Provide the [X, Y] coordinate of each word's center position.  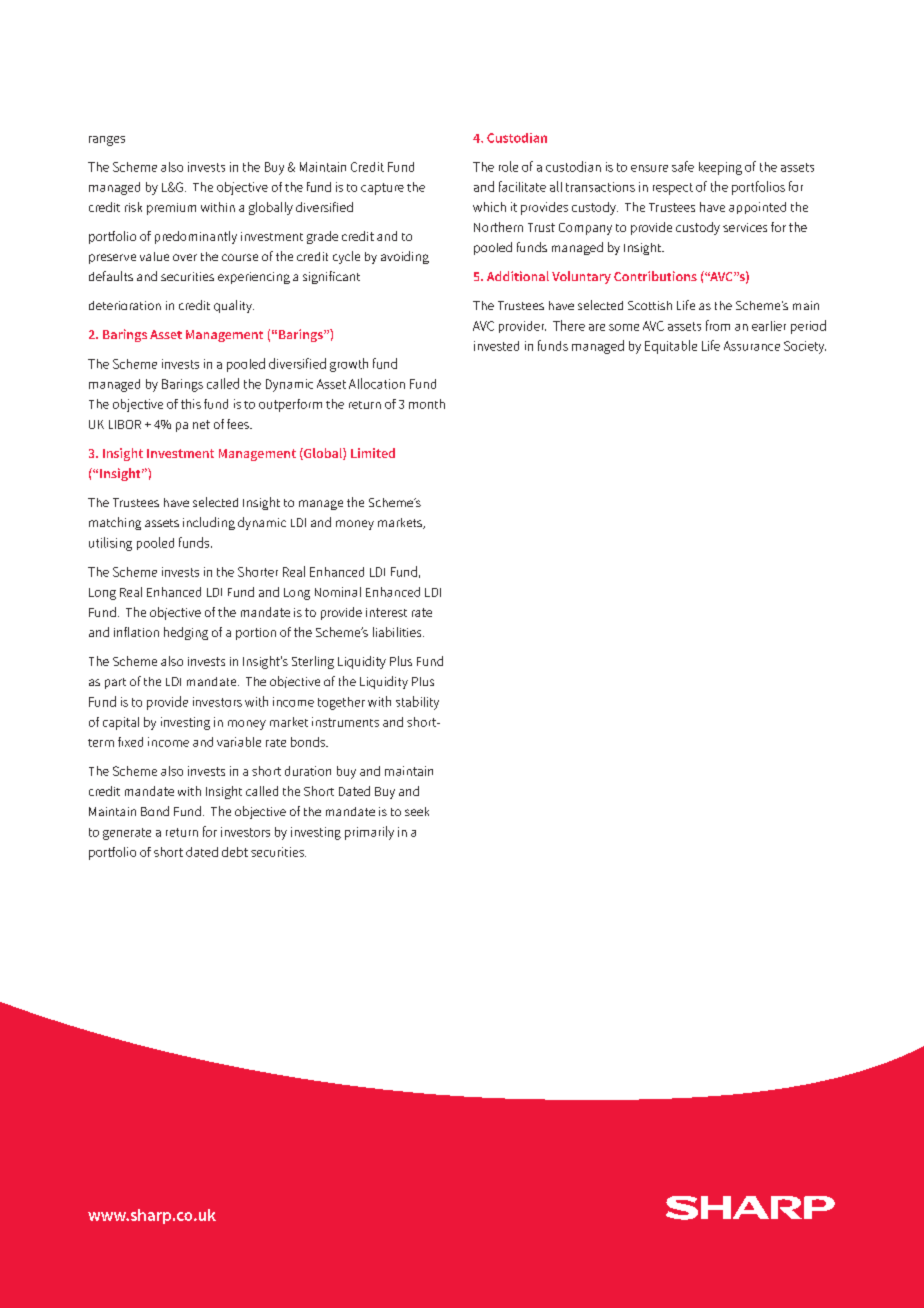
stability [417, 703]
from [718, 325]
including [209, 523]
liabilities [398, 632]
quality [234, 306]
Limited [373, 453]
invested [496, 346]
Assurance [752, 346]
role [508, 166]
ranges [107, 141]
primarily [369, 833]
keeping [720, 168]
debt [235, 852]
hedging [186, 633]
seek [417, 811]
